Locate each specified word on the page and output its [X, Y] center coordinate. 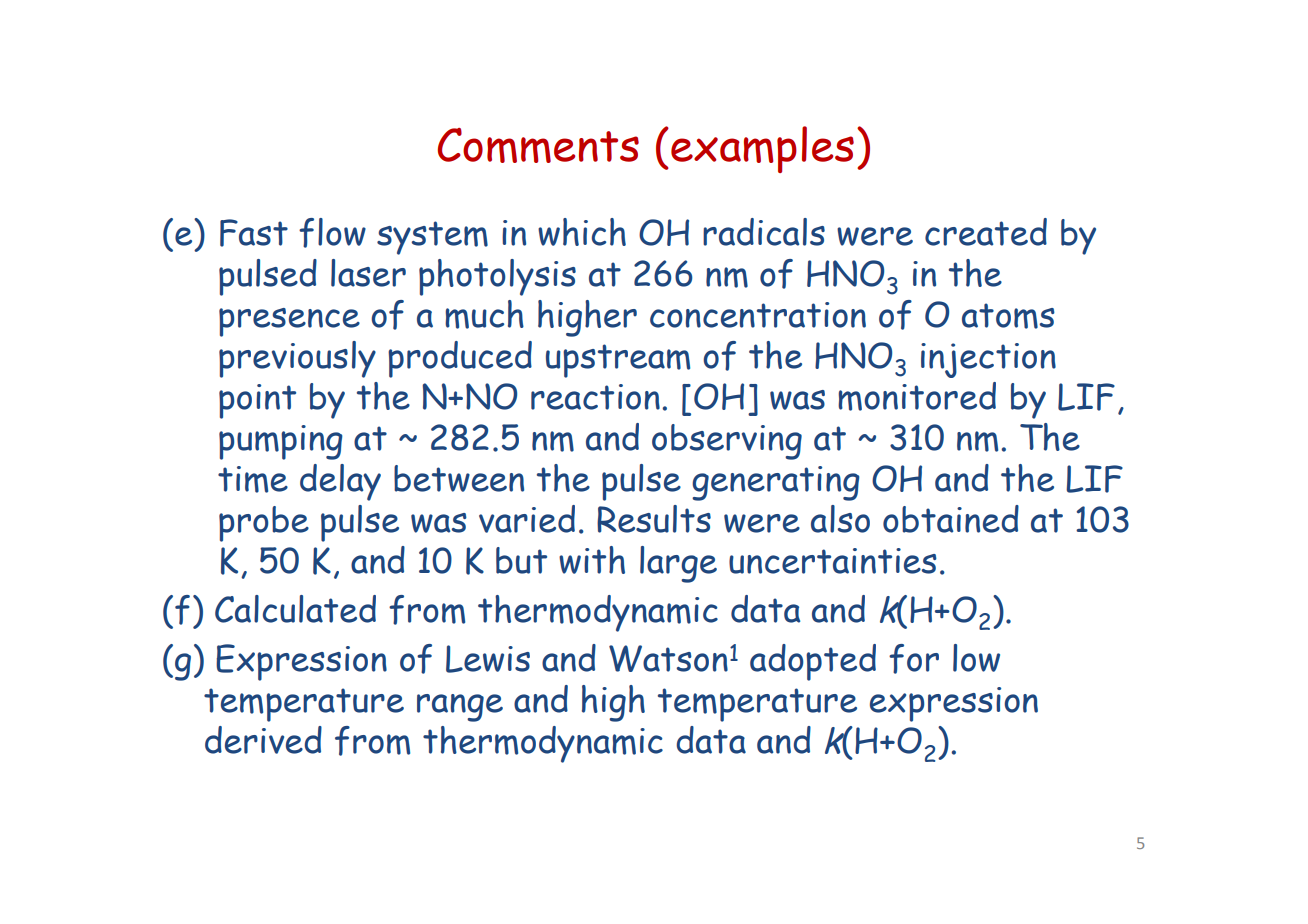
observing [727, 442]
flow [332, 233]
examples [762, 149]
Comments [538, 145]
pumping [281, 442]
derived [263, 740]
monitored [917, 396]
